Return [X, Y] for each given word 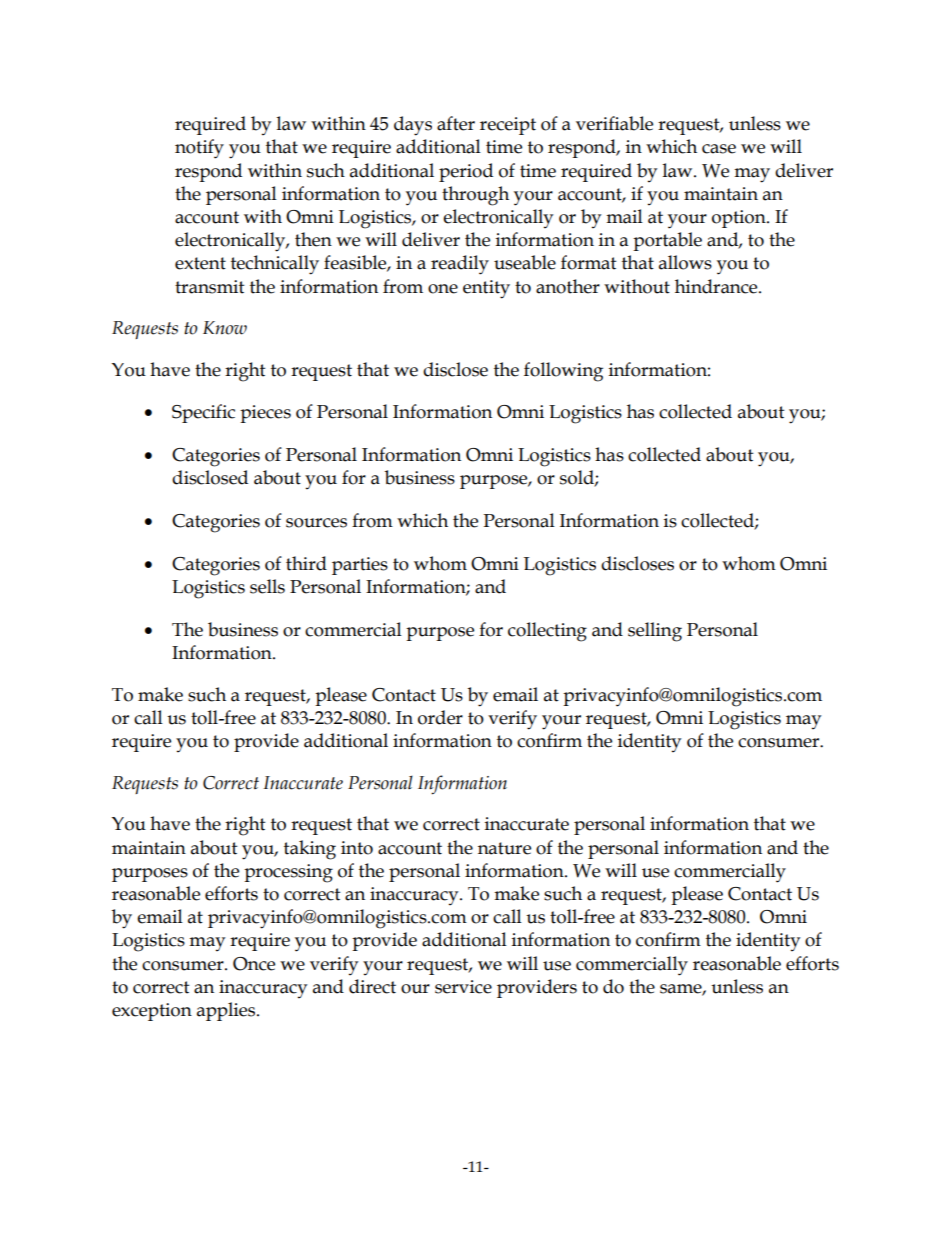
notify [199, 149]
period [466, 172]
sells [267, 586]
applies [227, 1011]
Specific [203, 413]
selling [655, 632]
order [440, 717]
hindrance [717, 286]
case [719, 149]
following [563, 372]
